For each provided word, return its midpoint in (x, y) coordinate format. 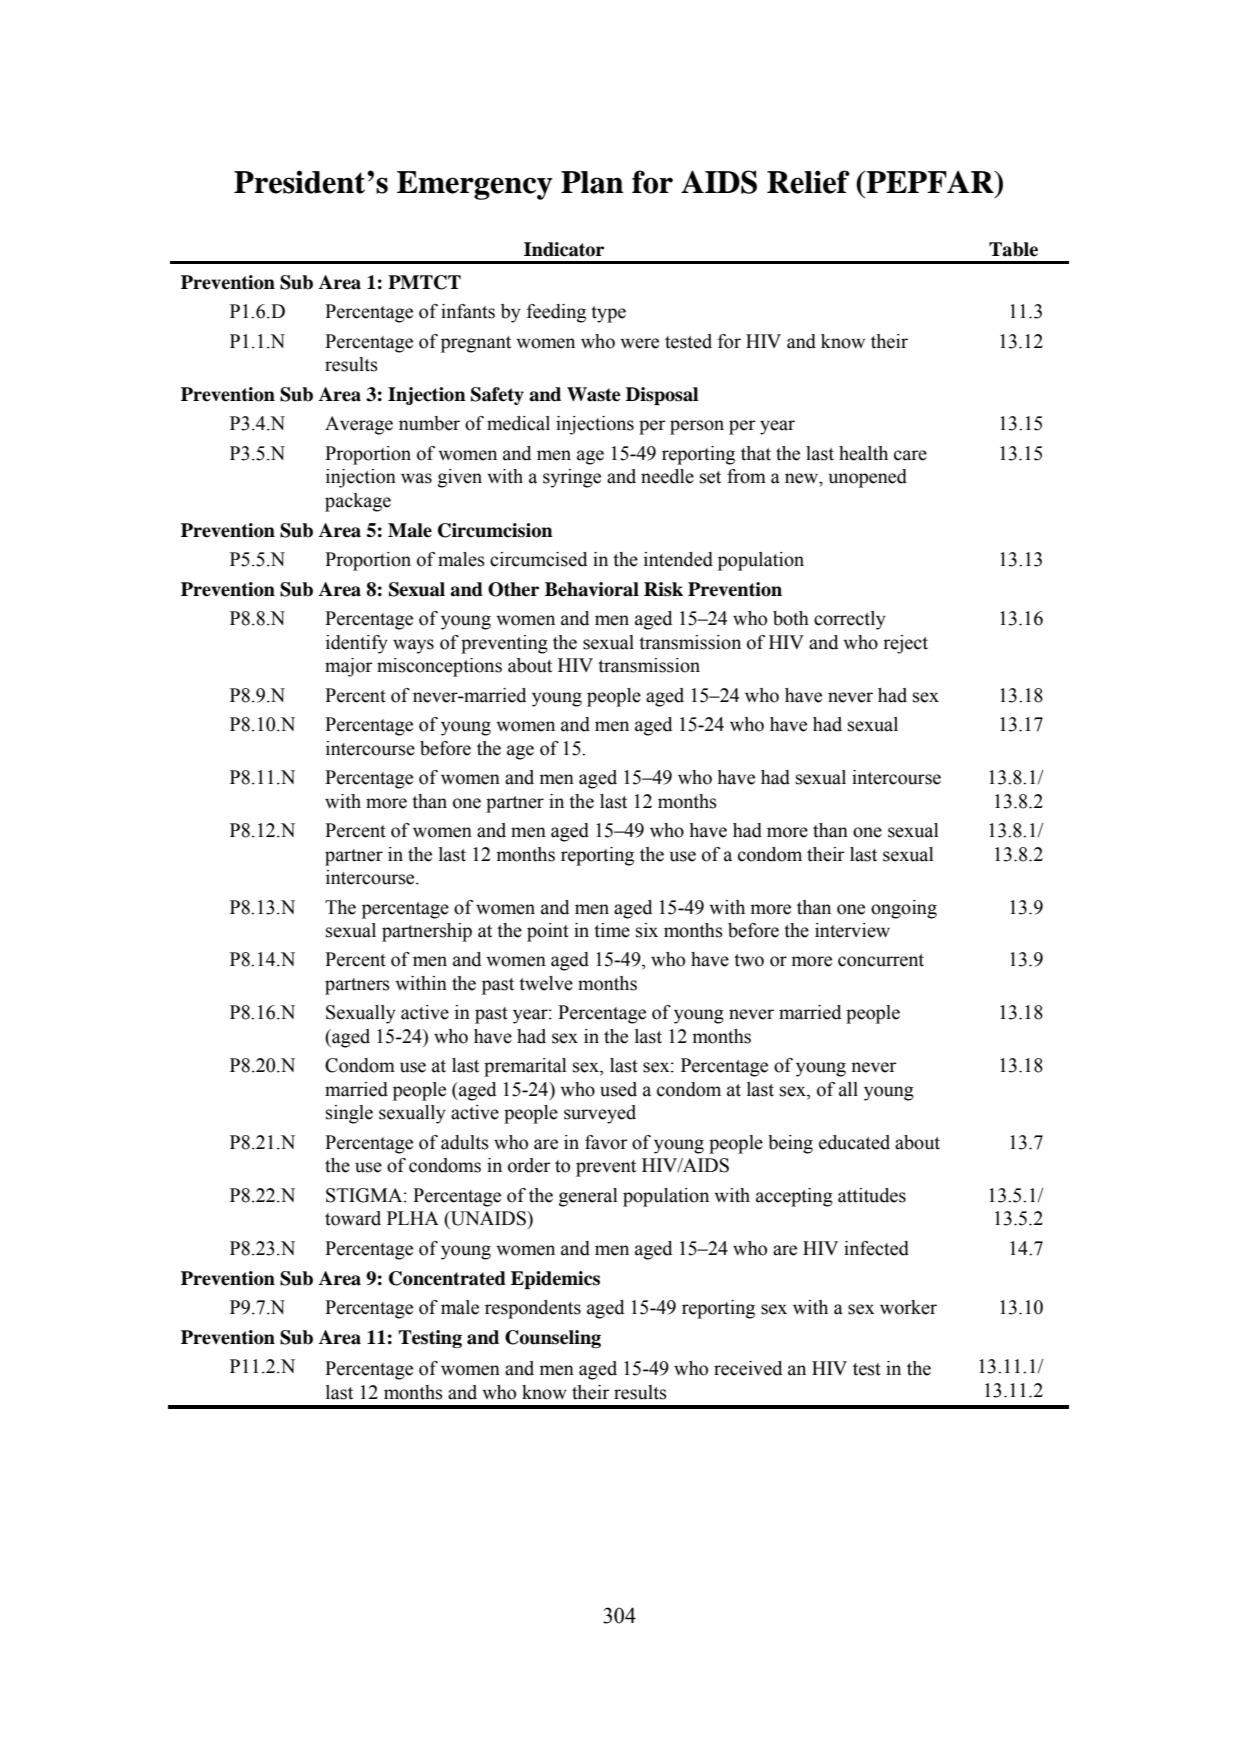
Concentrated (447, 1278)
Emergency (475, 185)
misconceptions (439, 667)
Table (1013, 249)
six (647, 930)
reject (905, 644)
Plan (592, 182)
